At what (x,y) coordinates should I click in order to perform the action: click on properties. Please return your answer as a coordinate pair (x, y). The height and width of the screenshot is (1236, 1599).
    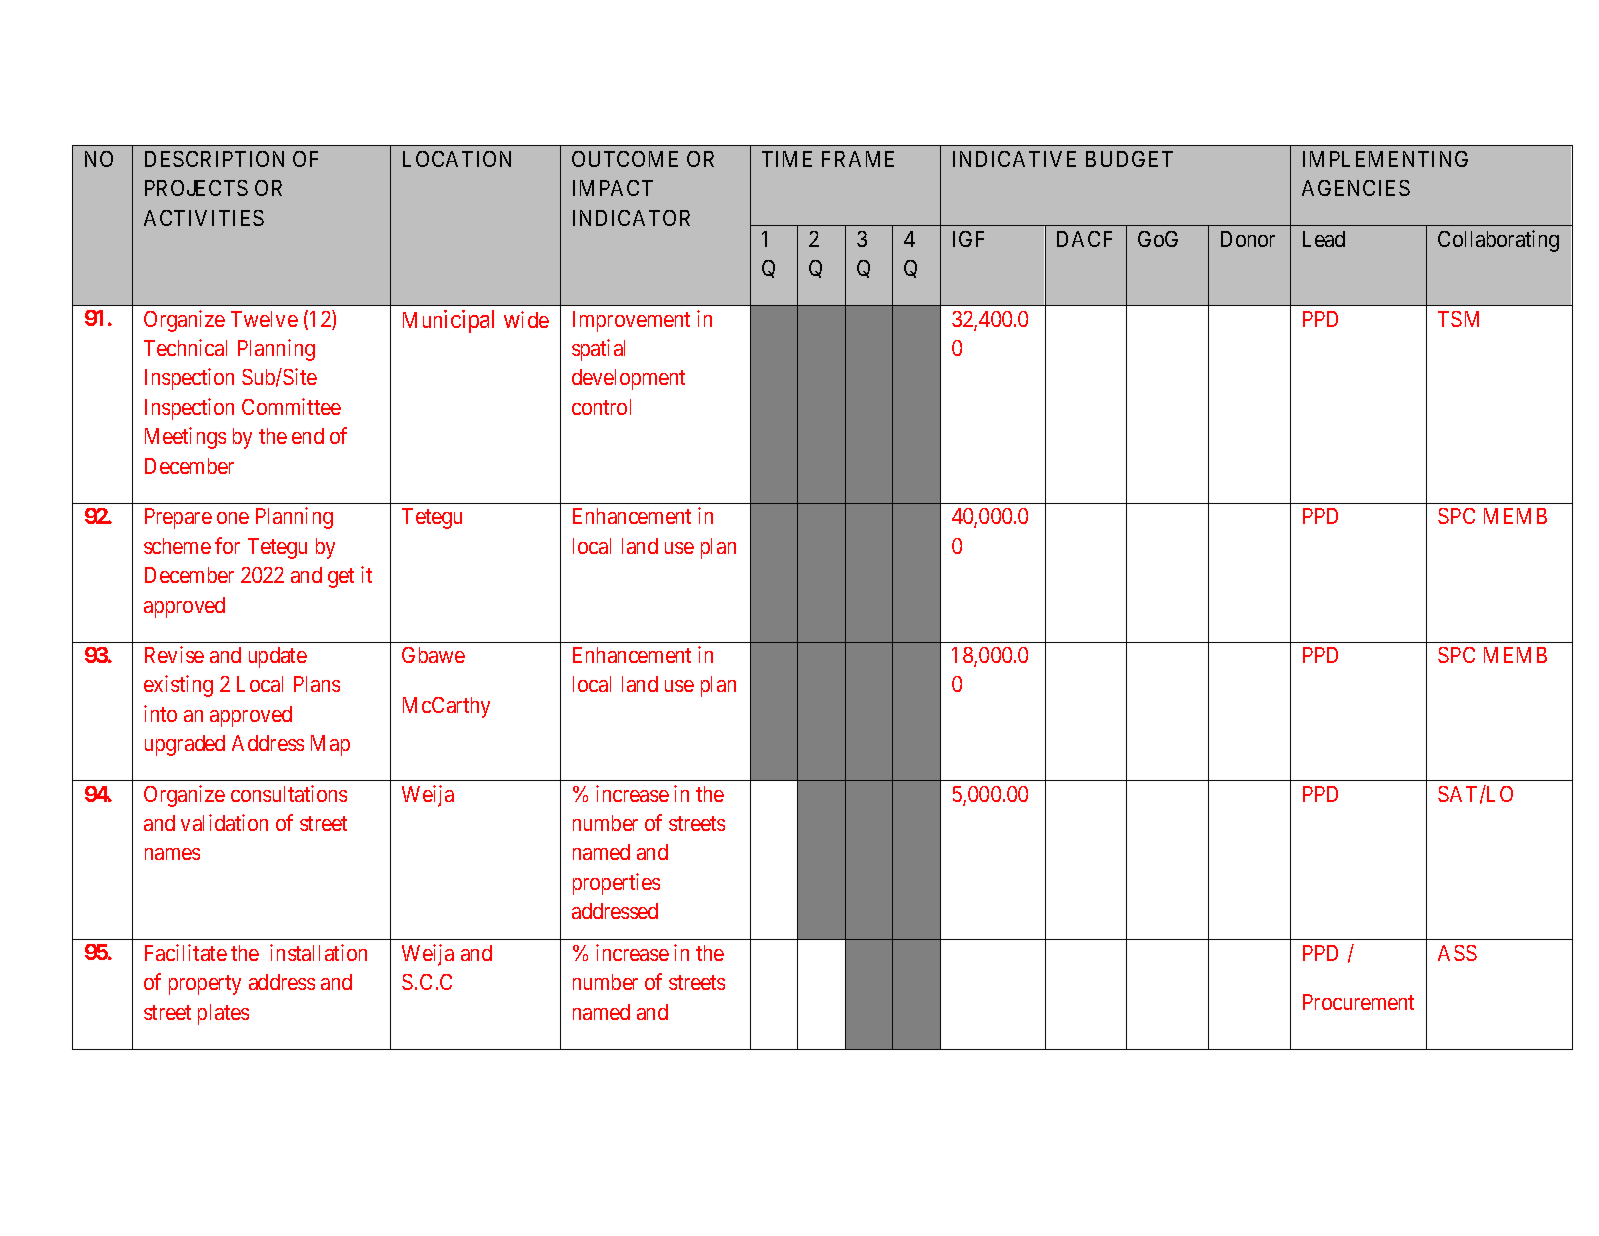
    Looking at the image, I should click on (616, 884).
